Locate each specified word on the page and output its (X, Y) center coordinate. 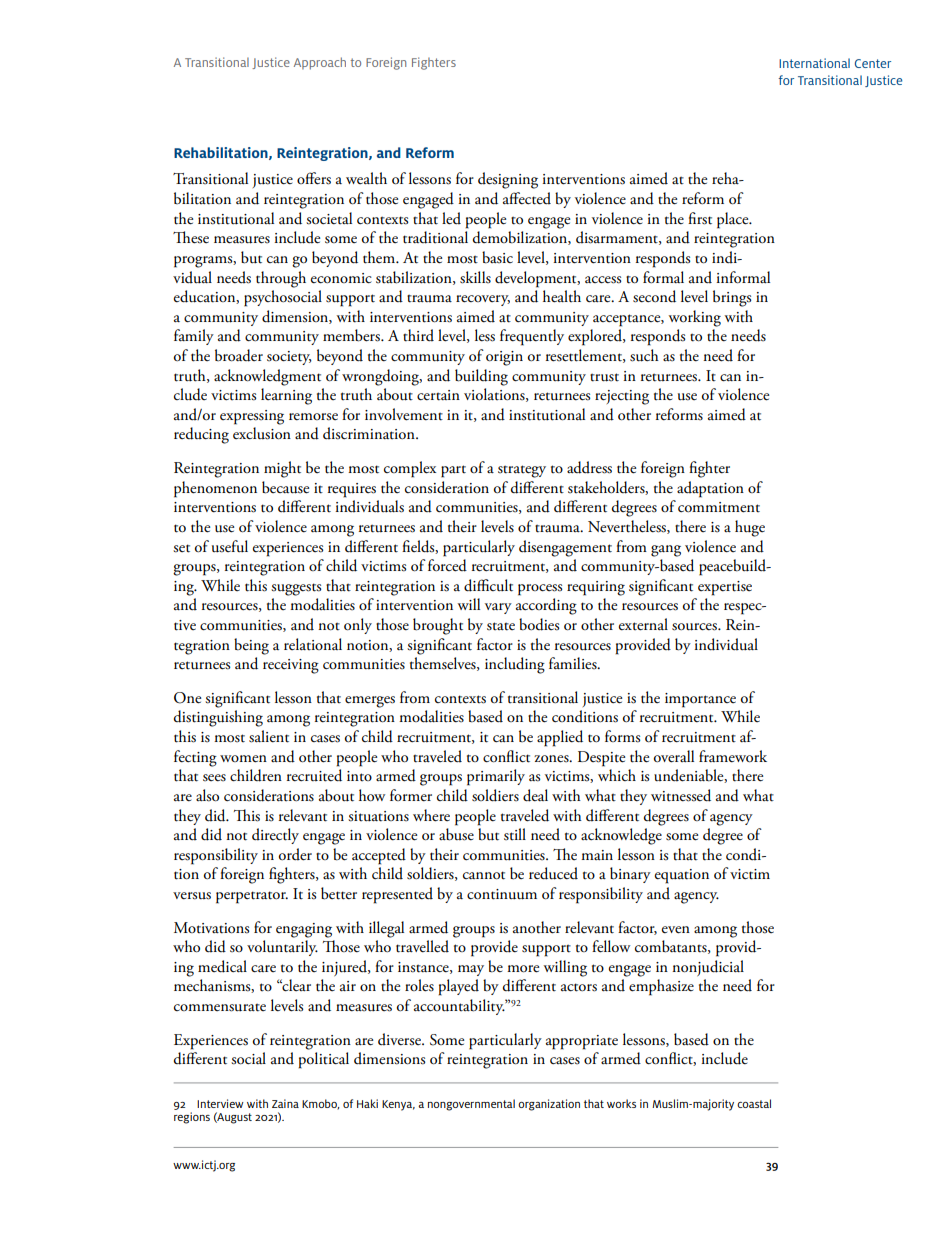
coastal (754, 1103)
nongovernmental (471, 1105)
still (515, 834)
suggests (296, 589)
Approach (320, 63)
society (289, 358)
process (540, 590)
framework (733, 756)
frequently (532, 337)
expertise (725, 588)
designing (508, 180)
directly (275, 836)
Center (873, 63)
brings (732, 298)
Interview (220, 1103)
